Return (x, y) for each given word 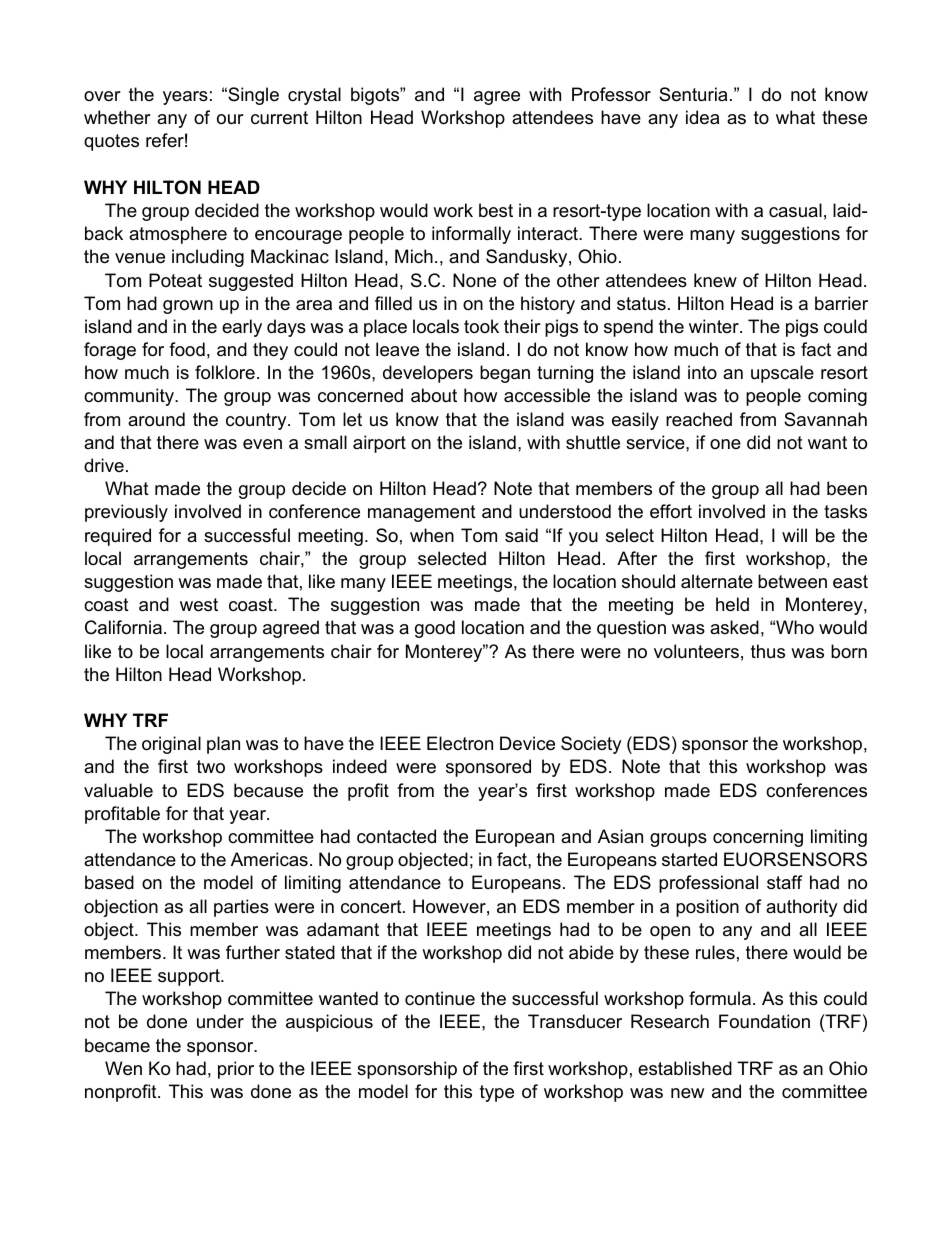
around (156, 419)
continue (440, 998)
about (434, 395)
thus (768, 651)
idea (702, 117)
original (171, 745)
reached (699, 419)
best (496, 210)
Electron (460, 743)
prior (236, 1070)
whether (117, 117)
